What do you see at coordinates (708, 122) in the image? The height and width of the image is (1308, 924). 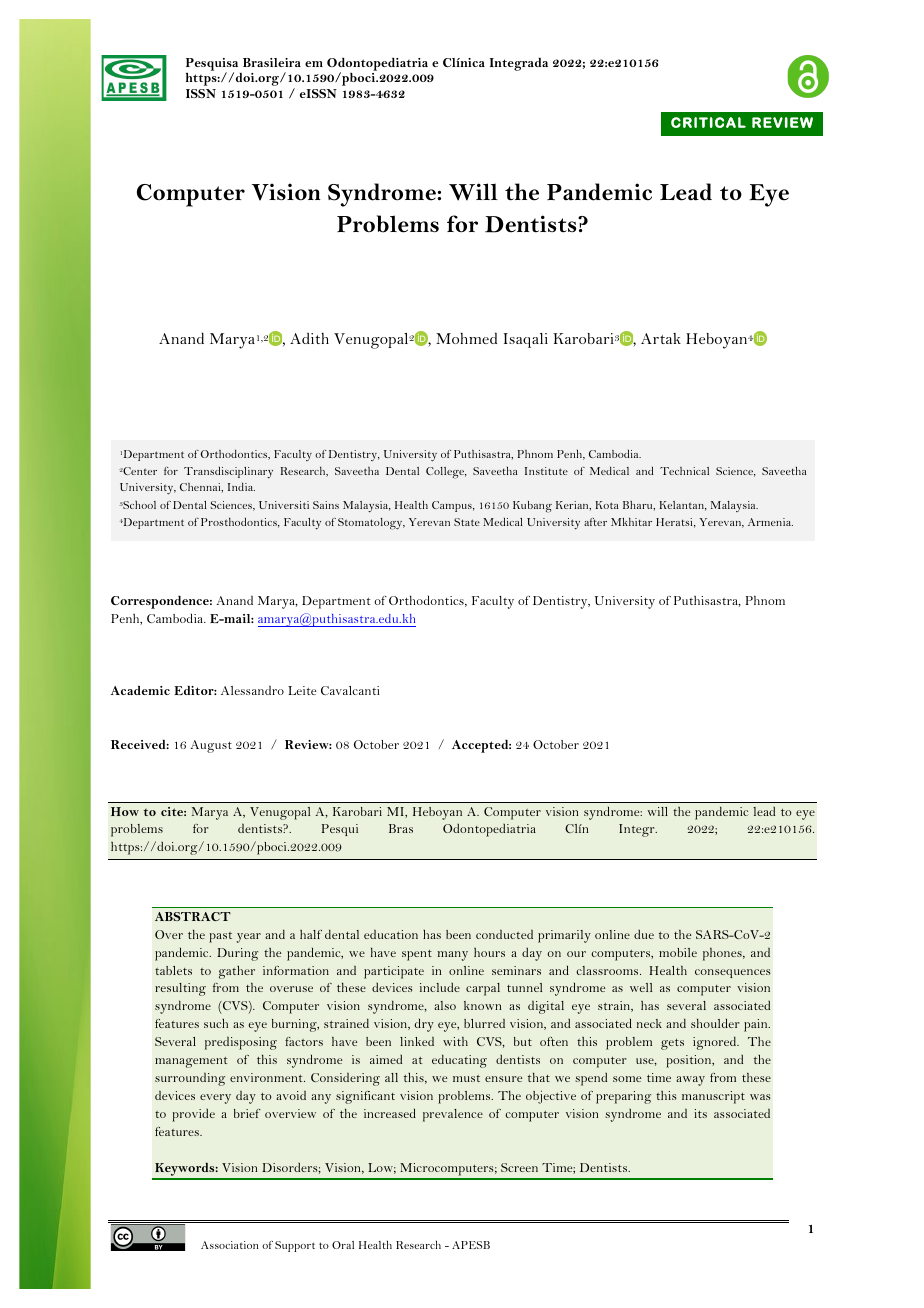 I see `CRITICAL` at bounding box center [708, 122].
